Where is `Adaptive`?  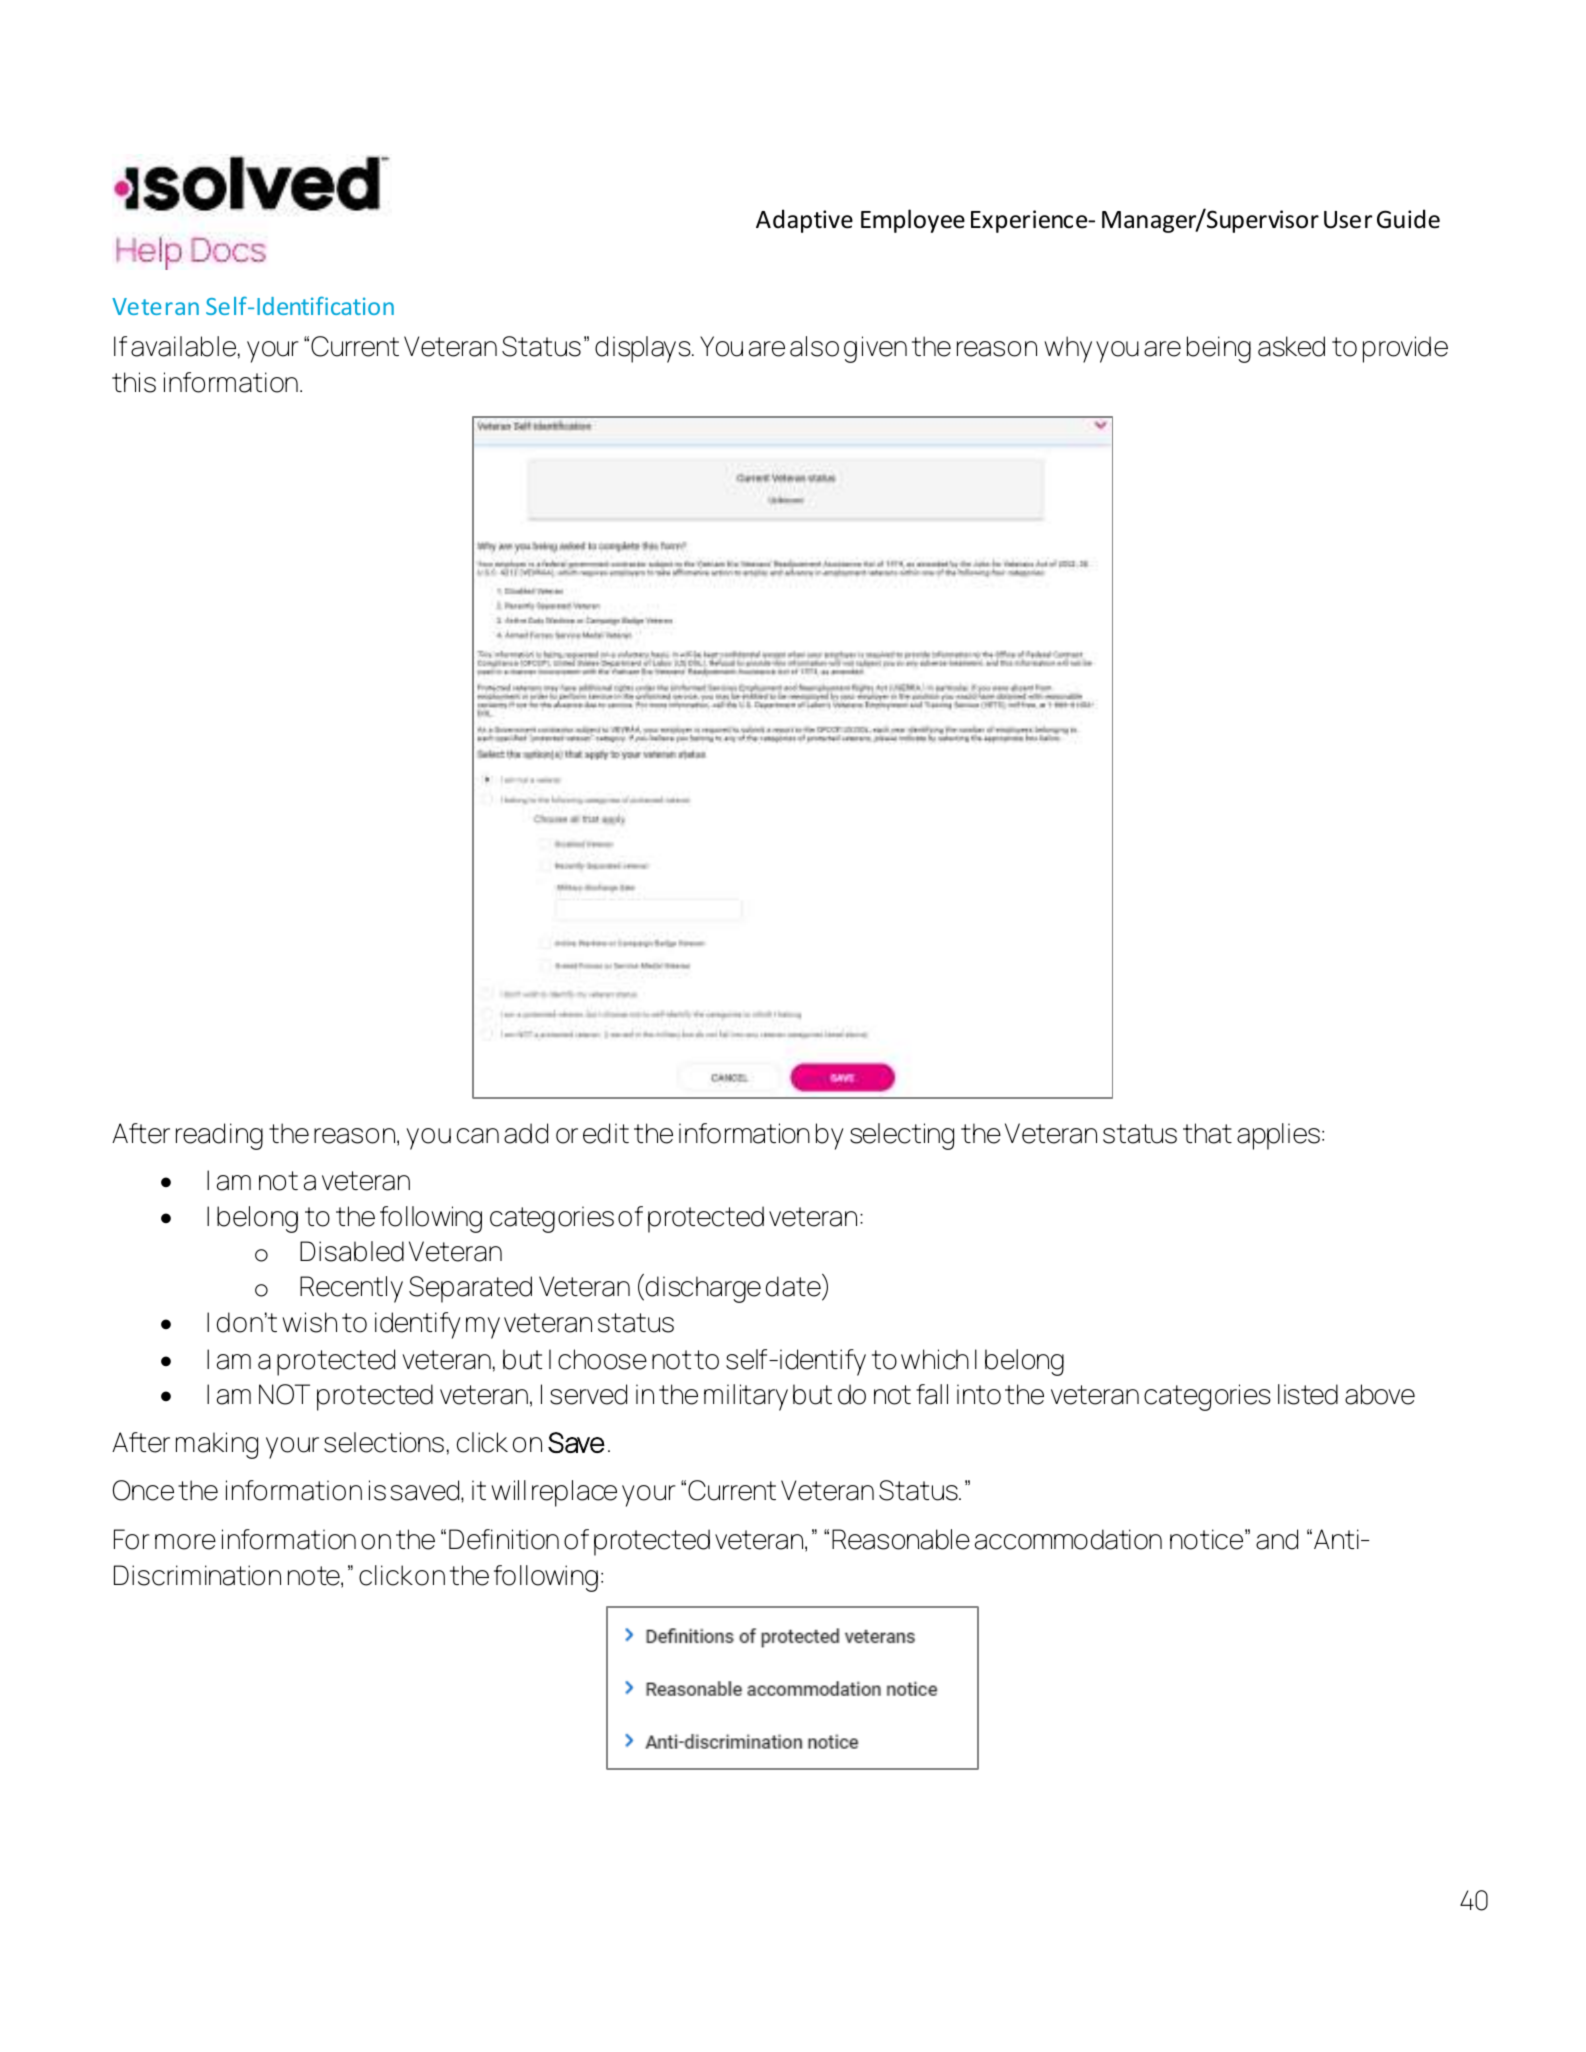
Adaptive is located at coordinates (804, 221).
